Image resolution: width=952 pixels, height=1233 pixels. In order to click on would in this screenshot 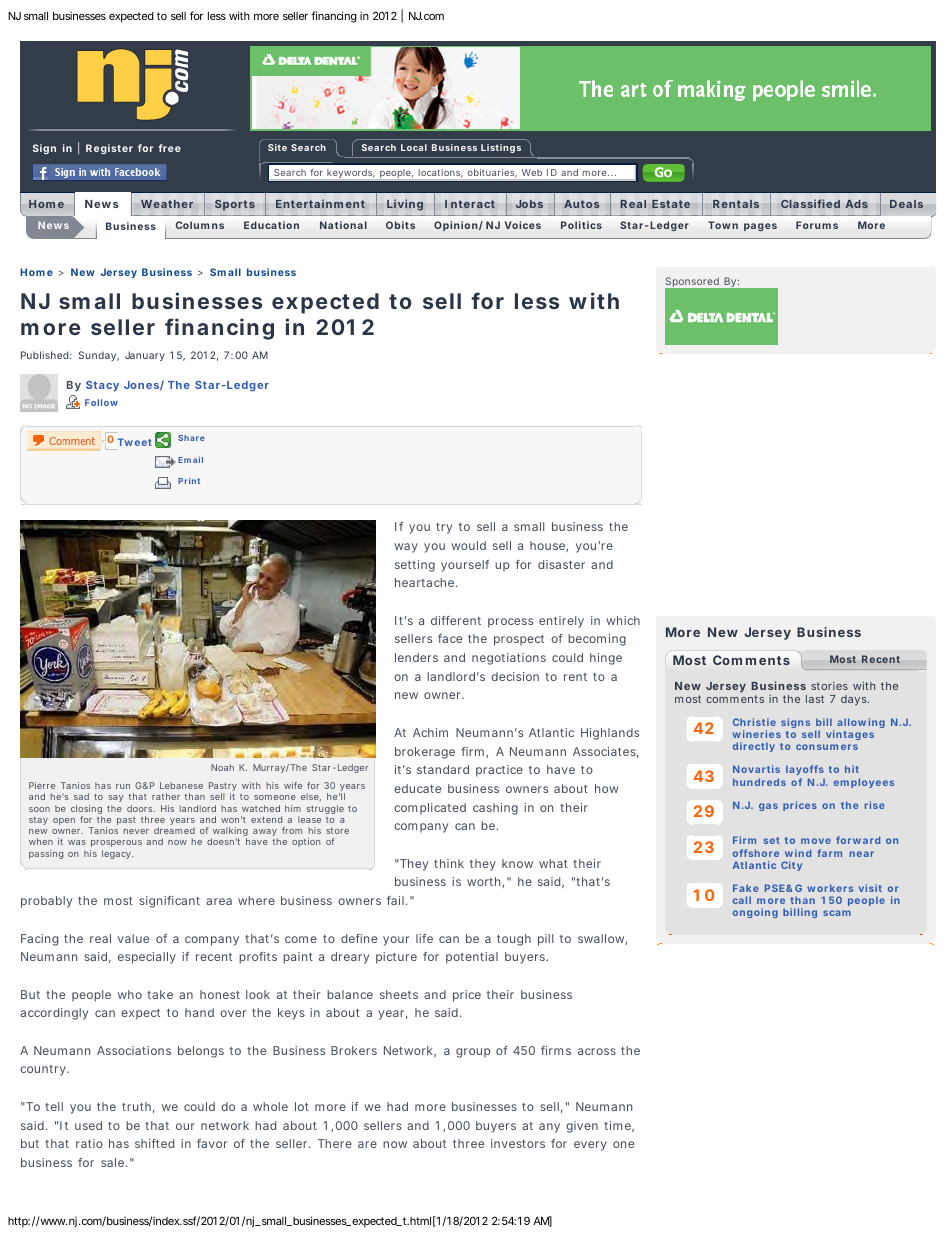, I will do `click(468, 545)`.
